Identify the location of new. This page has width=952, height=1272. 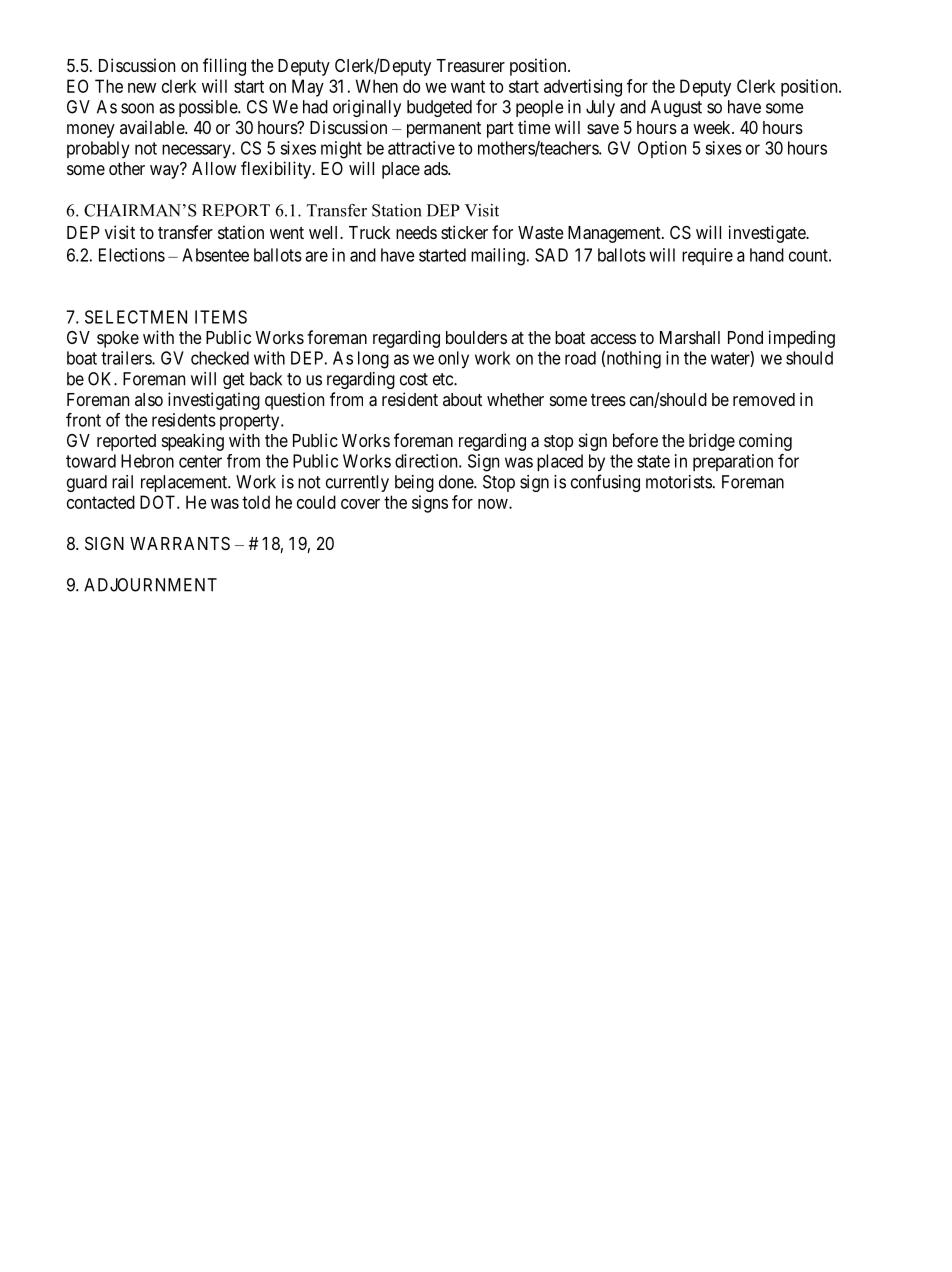
(142, 88).
